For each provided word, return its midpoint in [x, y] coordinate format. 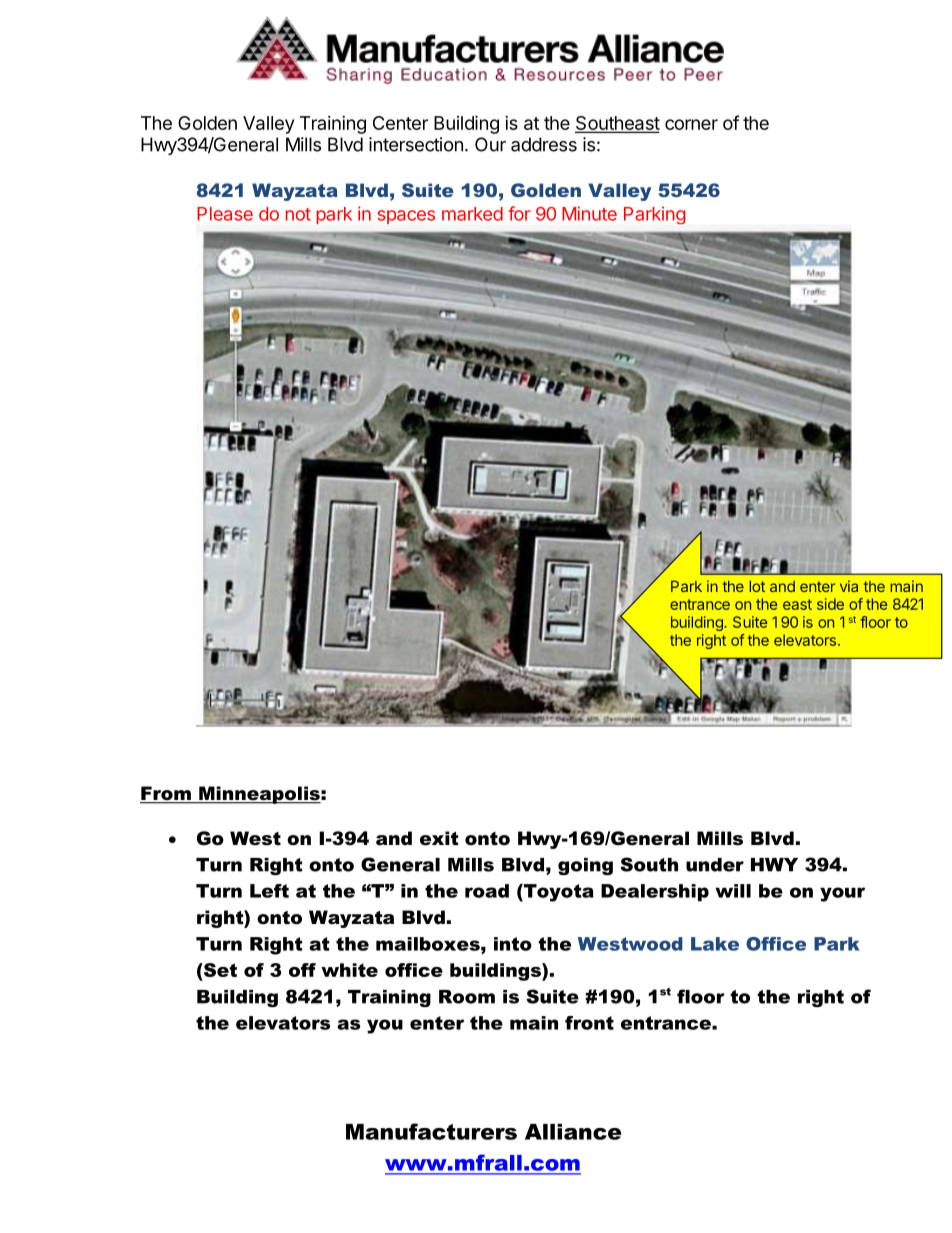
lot [757, 586]
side [830, 604]
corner [691, 124]
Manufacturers [431, 1131]
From [166, 794]
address [544, 144]
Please [225, 214]
